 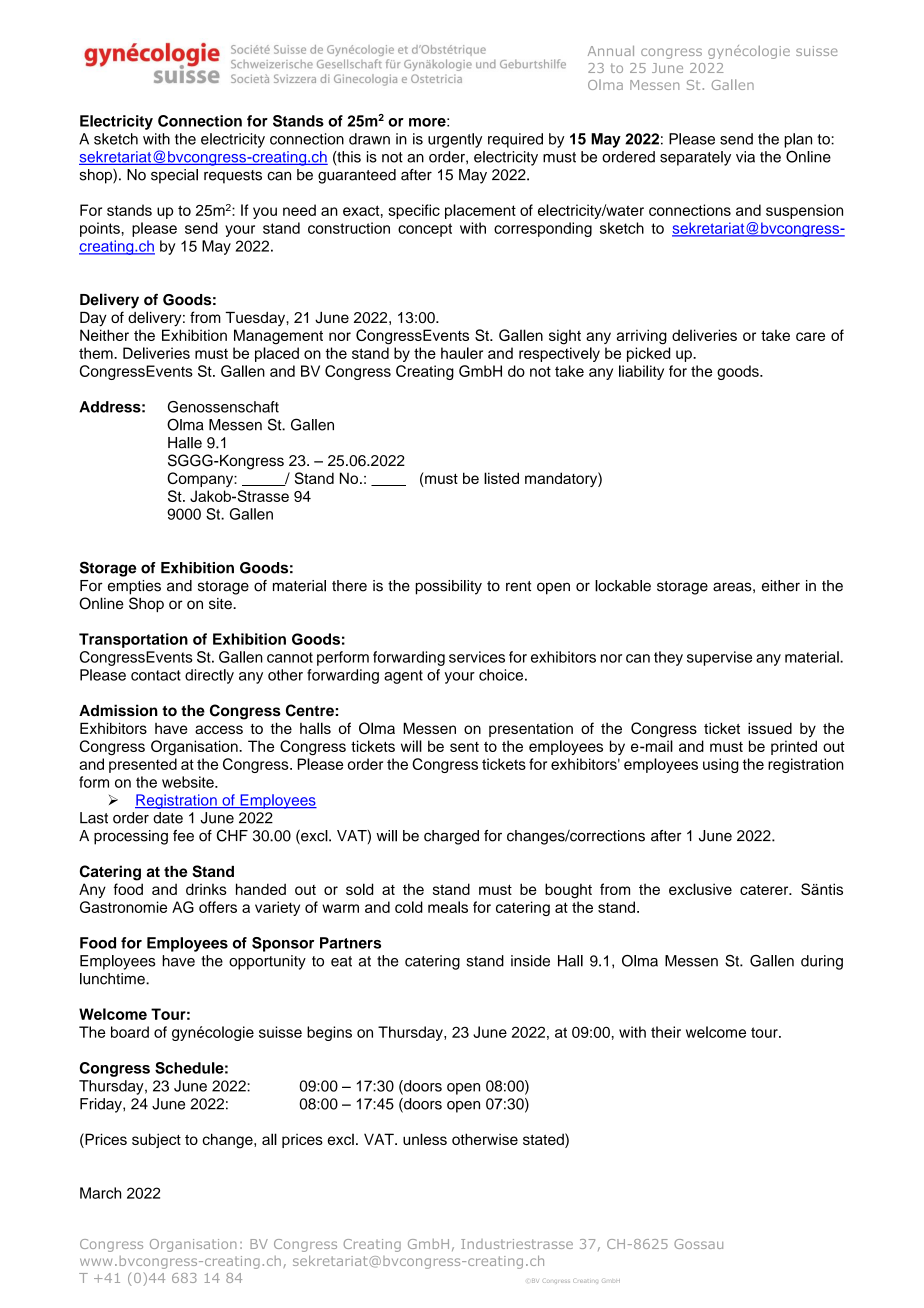 What do you see at coordinates (455, 140) in the page?
I see `urgently` at bounding box center [455, 140].
